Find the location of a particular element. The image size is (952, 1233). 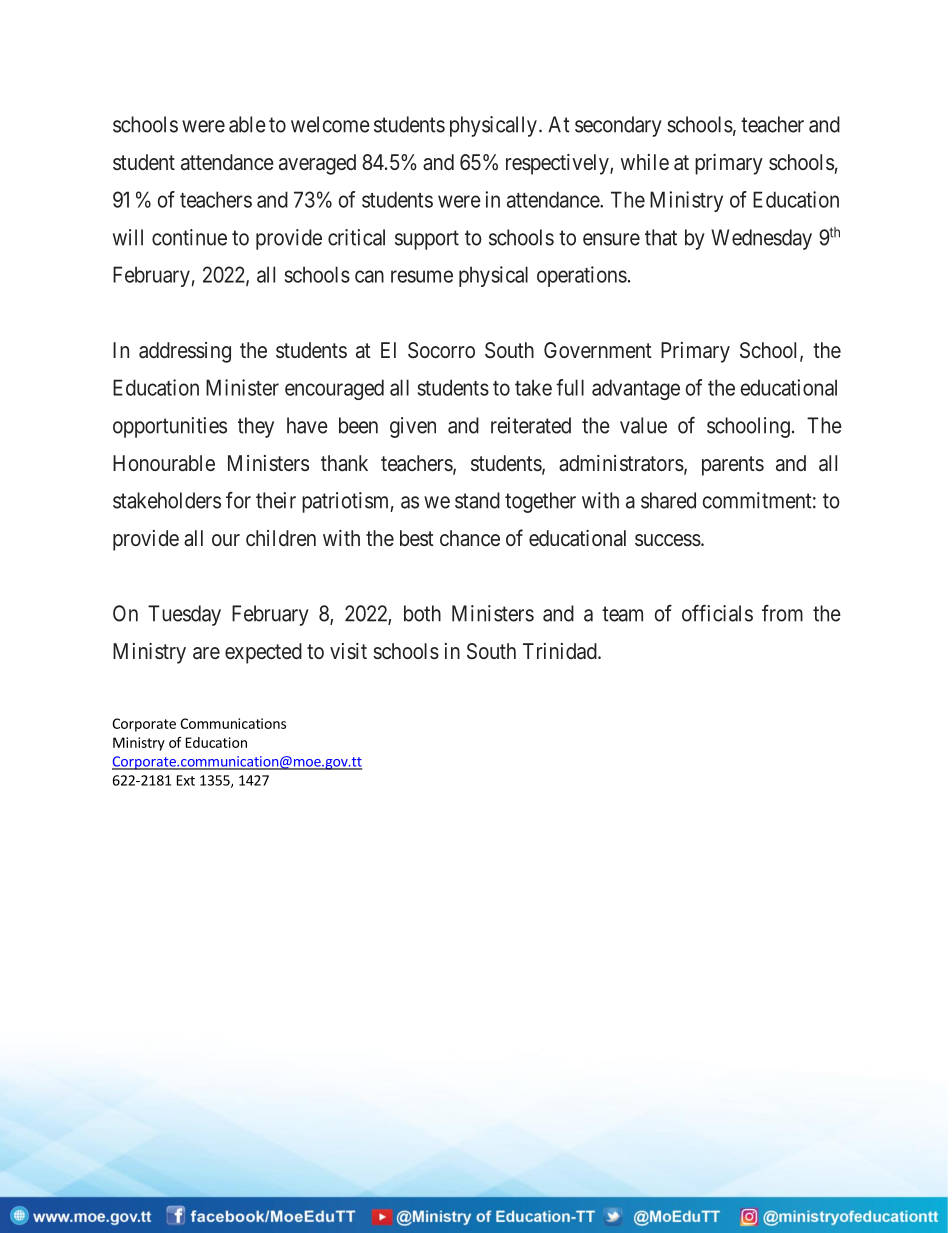

officials is located at coordinates (717, 613).
